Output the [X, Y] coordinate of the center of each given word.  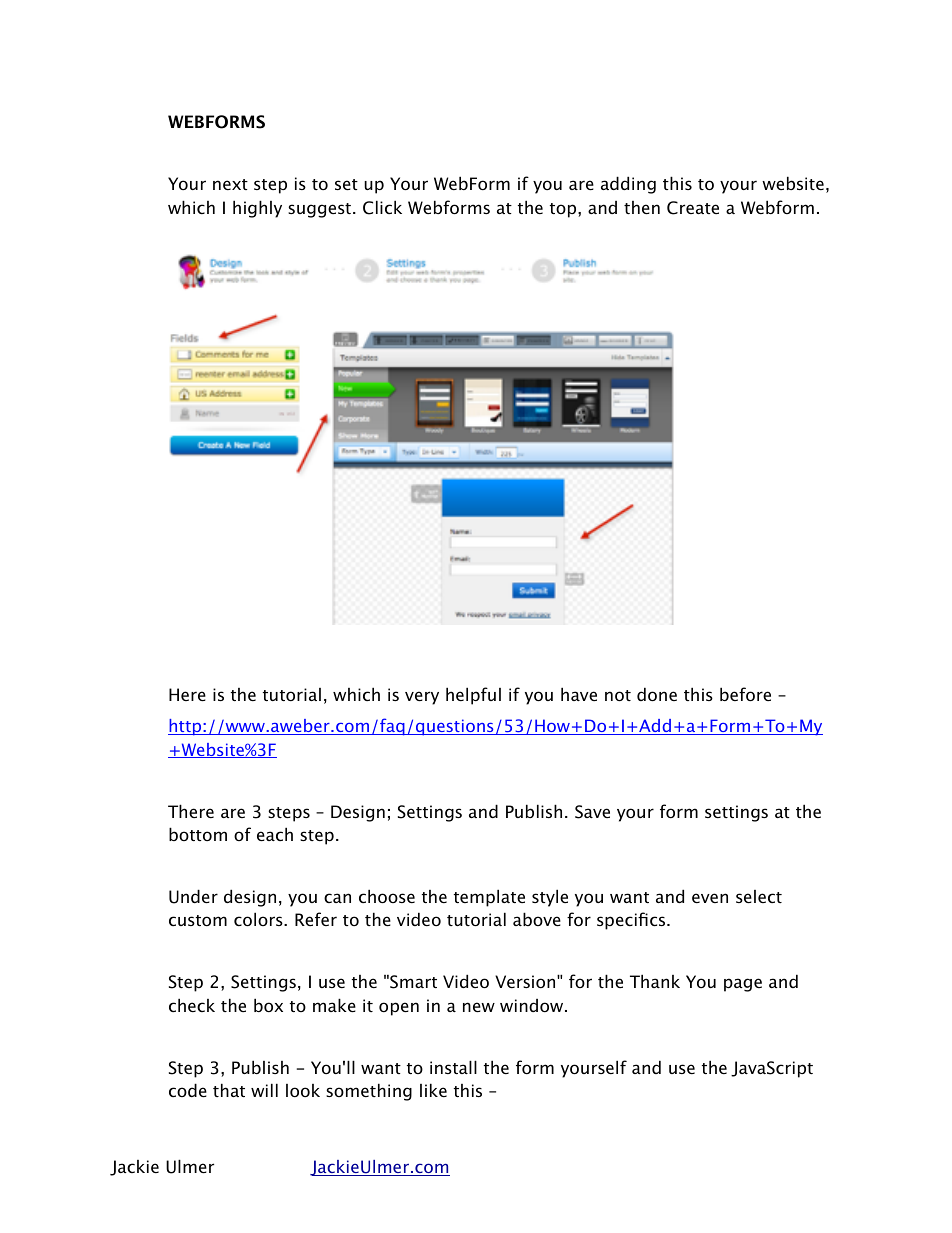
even [710, 898]
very [422, 698]
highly [257, 209]
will [264, 1090]
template [489, 898]
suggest [319, 210]
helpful [473, 696]
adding [628, 185]
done [657, 694]
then [642, 207]
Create [693, 208]
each [275, 834]
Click [382, 207]
